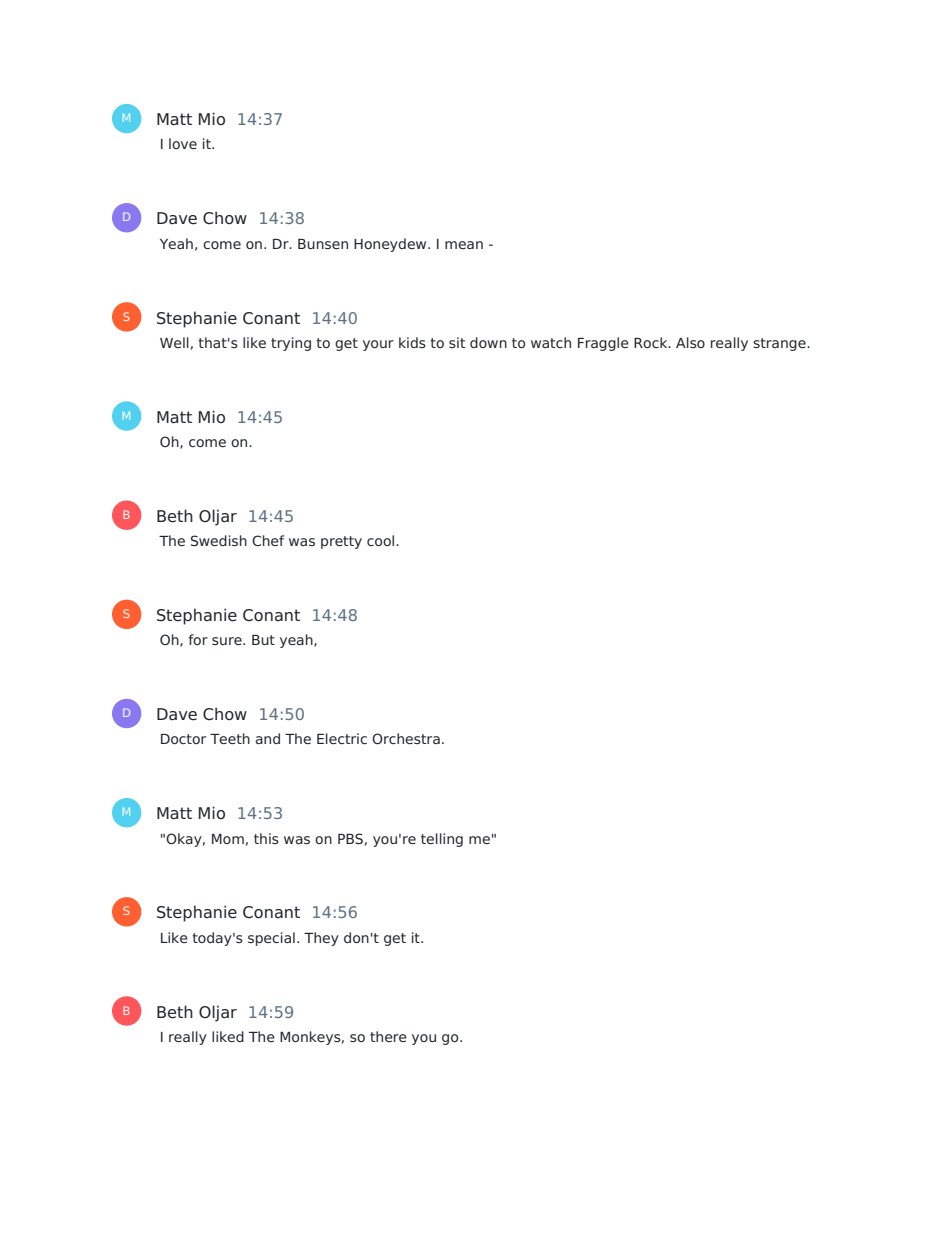  Describe the element at coordinates (652, 342) in the image. I see `Rock` at that location.
